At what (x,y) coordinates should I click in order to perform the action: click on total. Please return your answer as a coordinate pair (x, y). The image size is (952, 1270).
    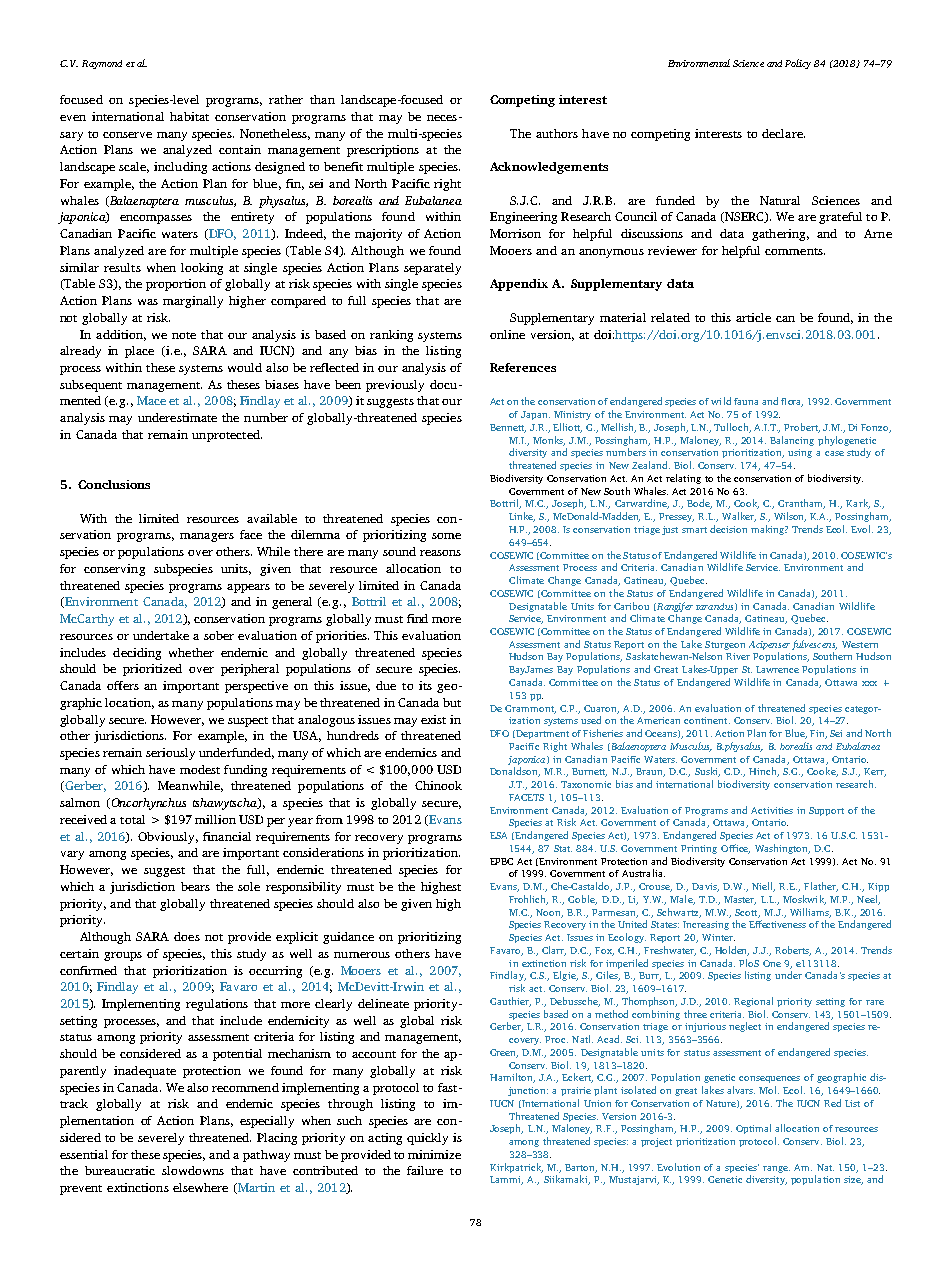
    Looking at the image, I should click on (132, 819).
